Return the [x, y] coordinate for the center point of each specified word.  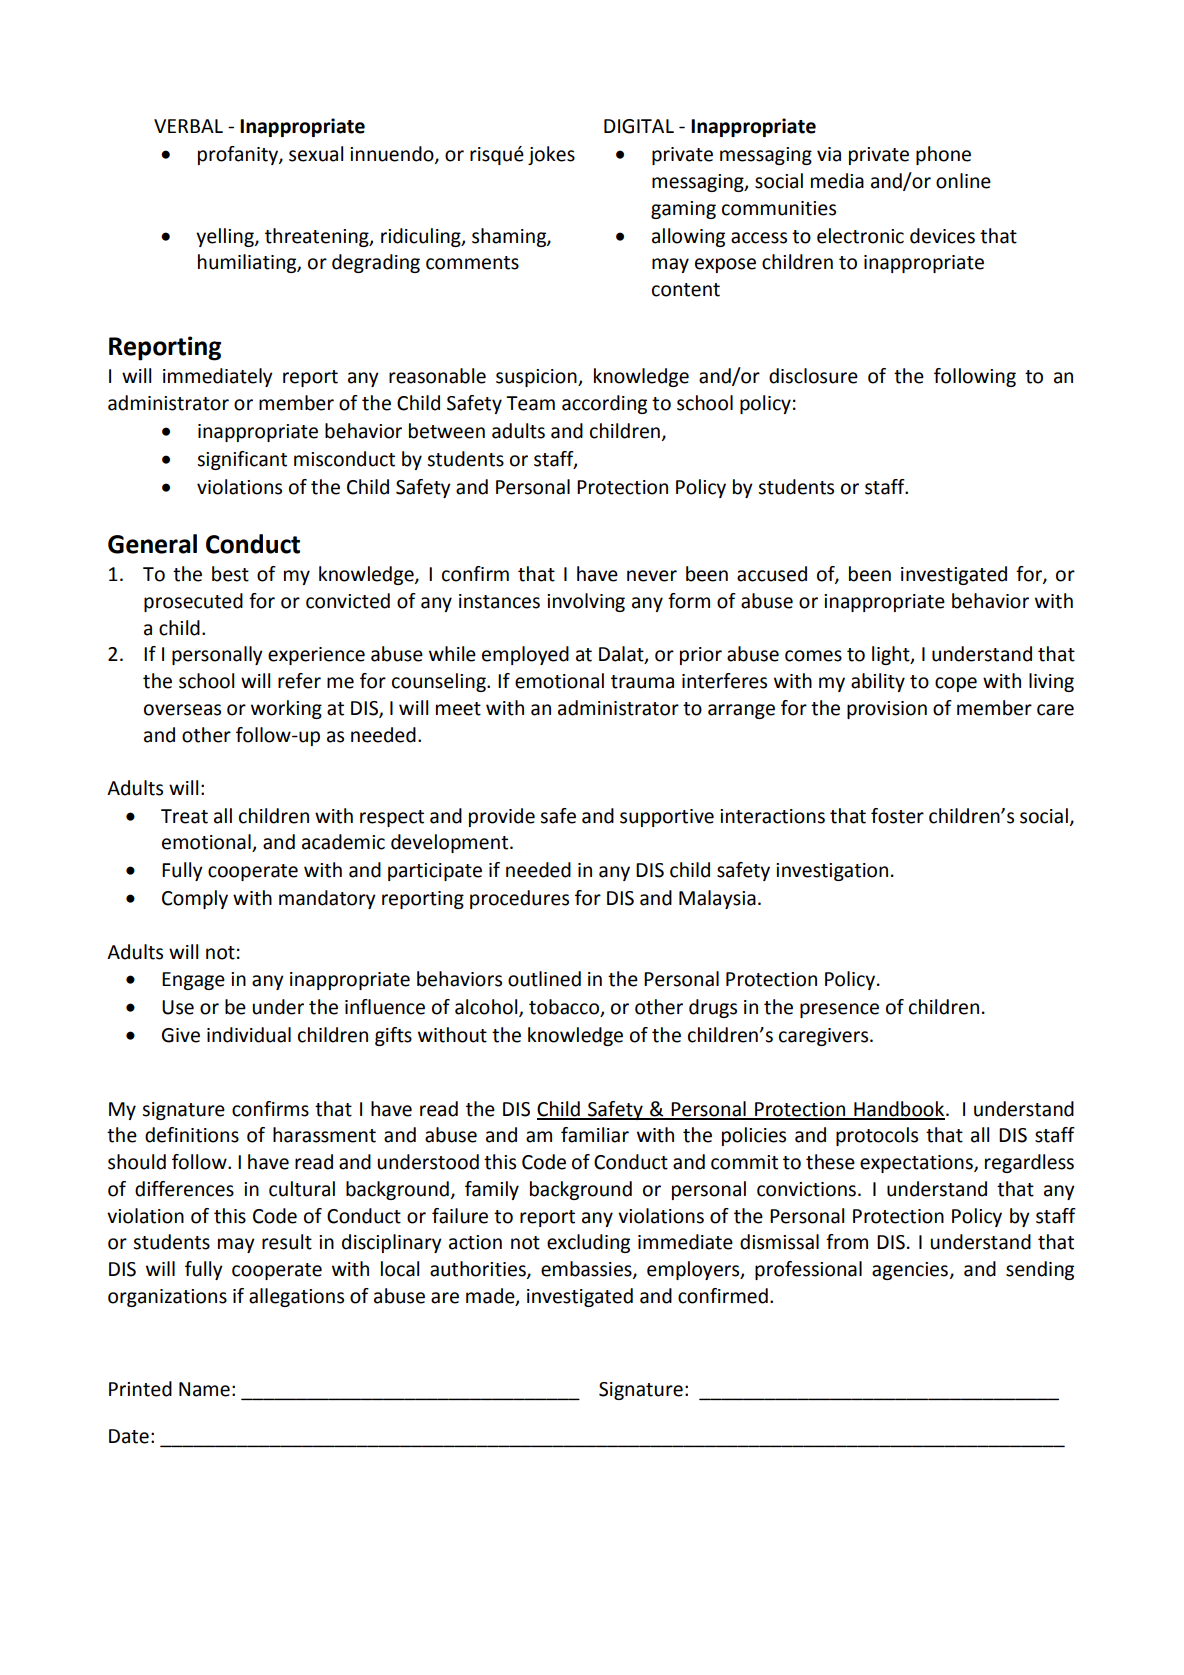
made [491, 1296]
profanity [239, 155]
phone [943, 155]
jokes [551, 155]
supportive [667, 818]
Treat [184, 816]
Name [204, 1389]
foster [897, 816]
